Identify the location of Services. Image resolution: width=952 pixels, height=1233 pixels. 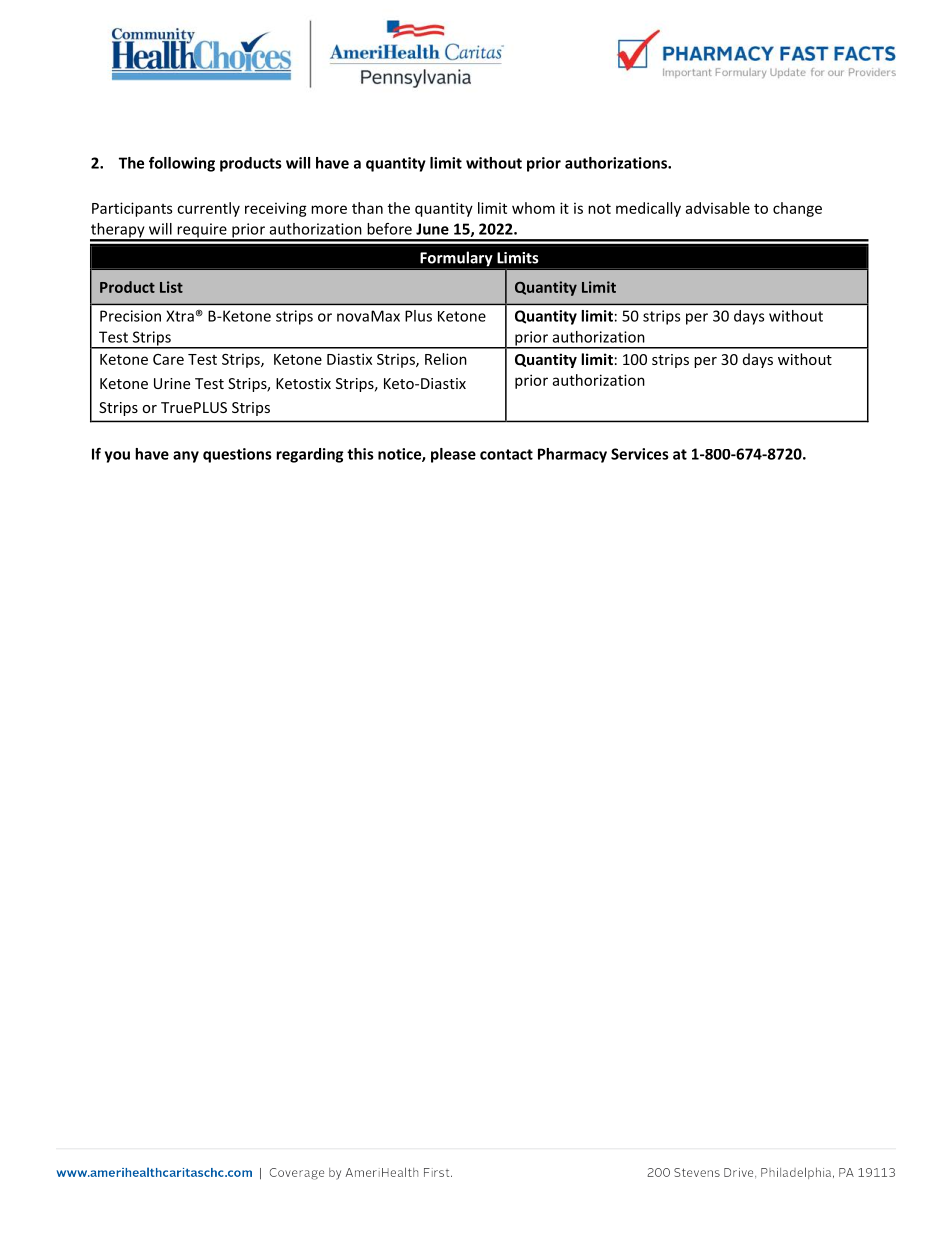
(640, 454).
